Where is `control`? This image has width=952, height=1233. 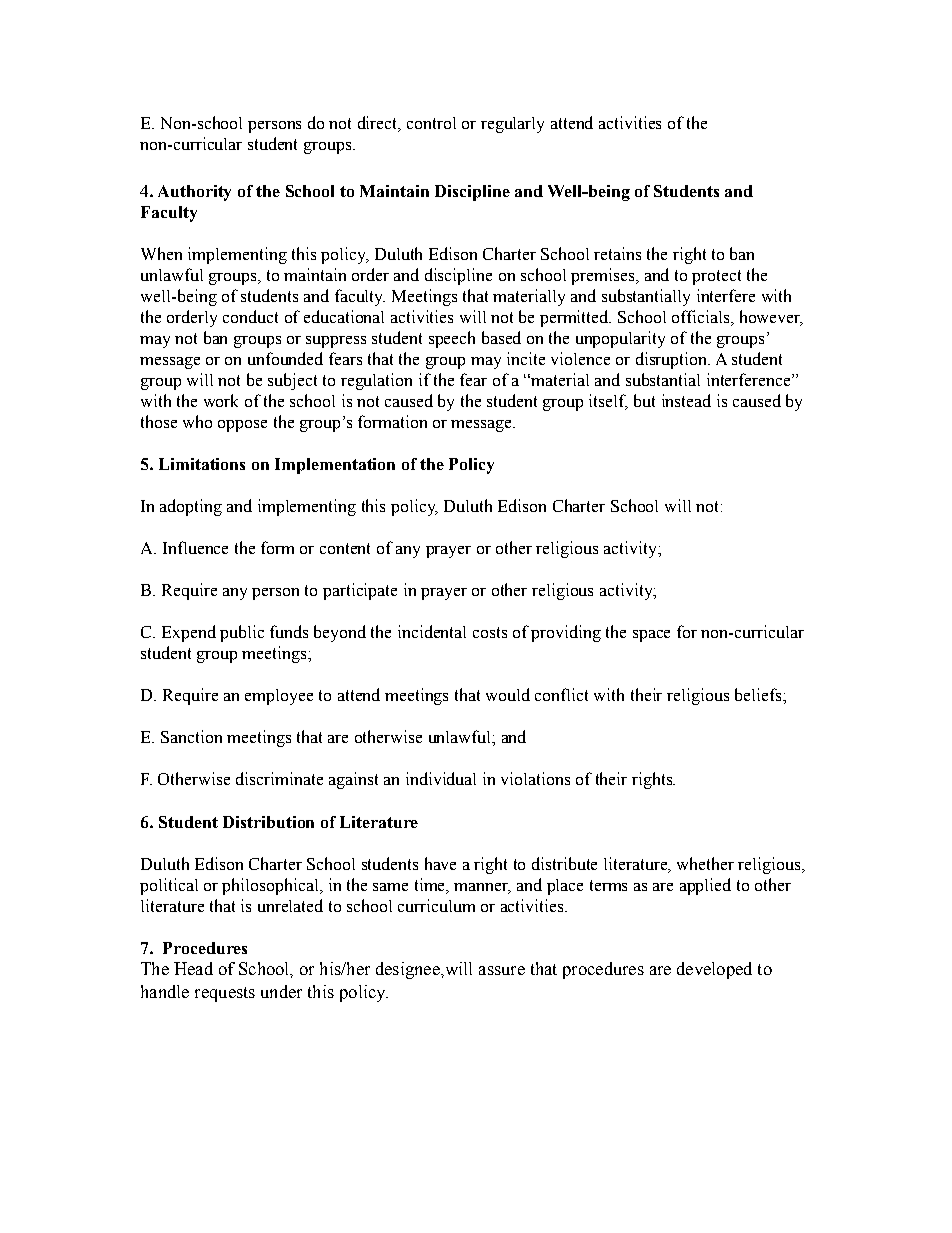 control is located at coordinates (431, 123).
